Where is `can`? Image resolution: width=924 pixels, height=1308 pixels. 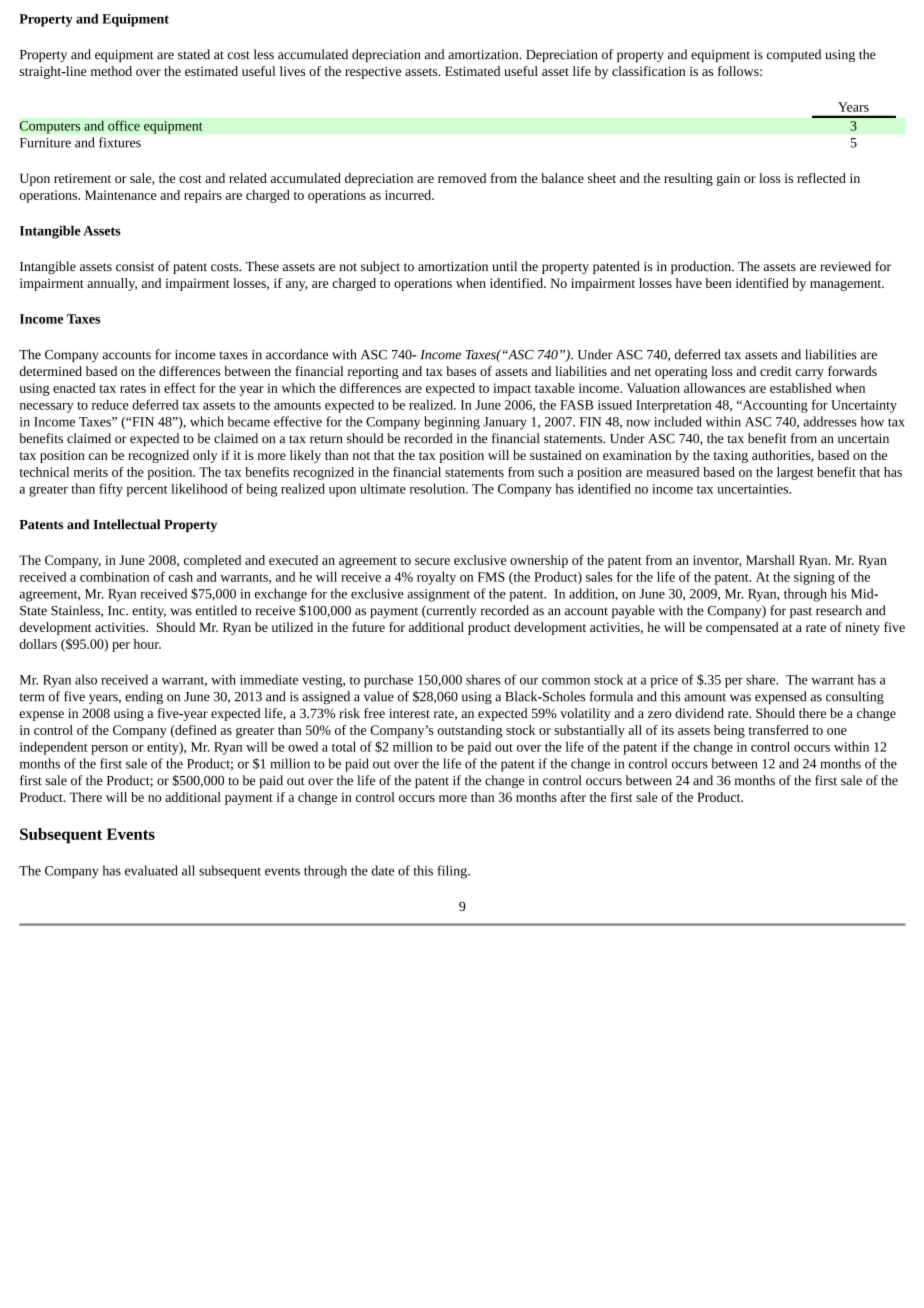 can is located at coordinates (98, 456).
